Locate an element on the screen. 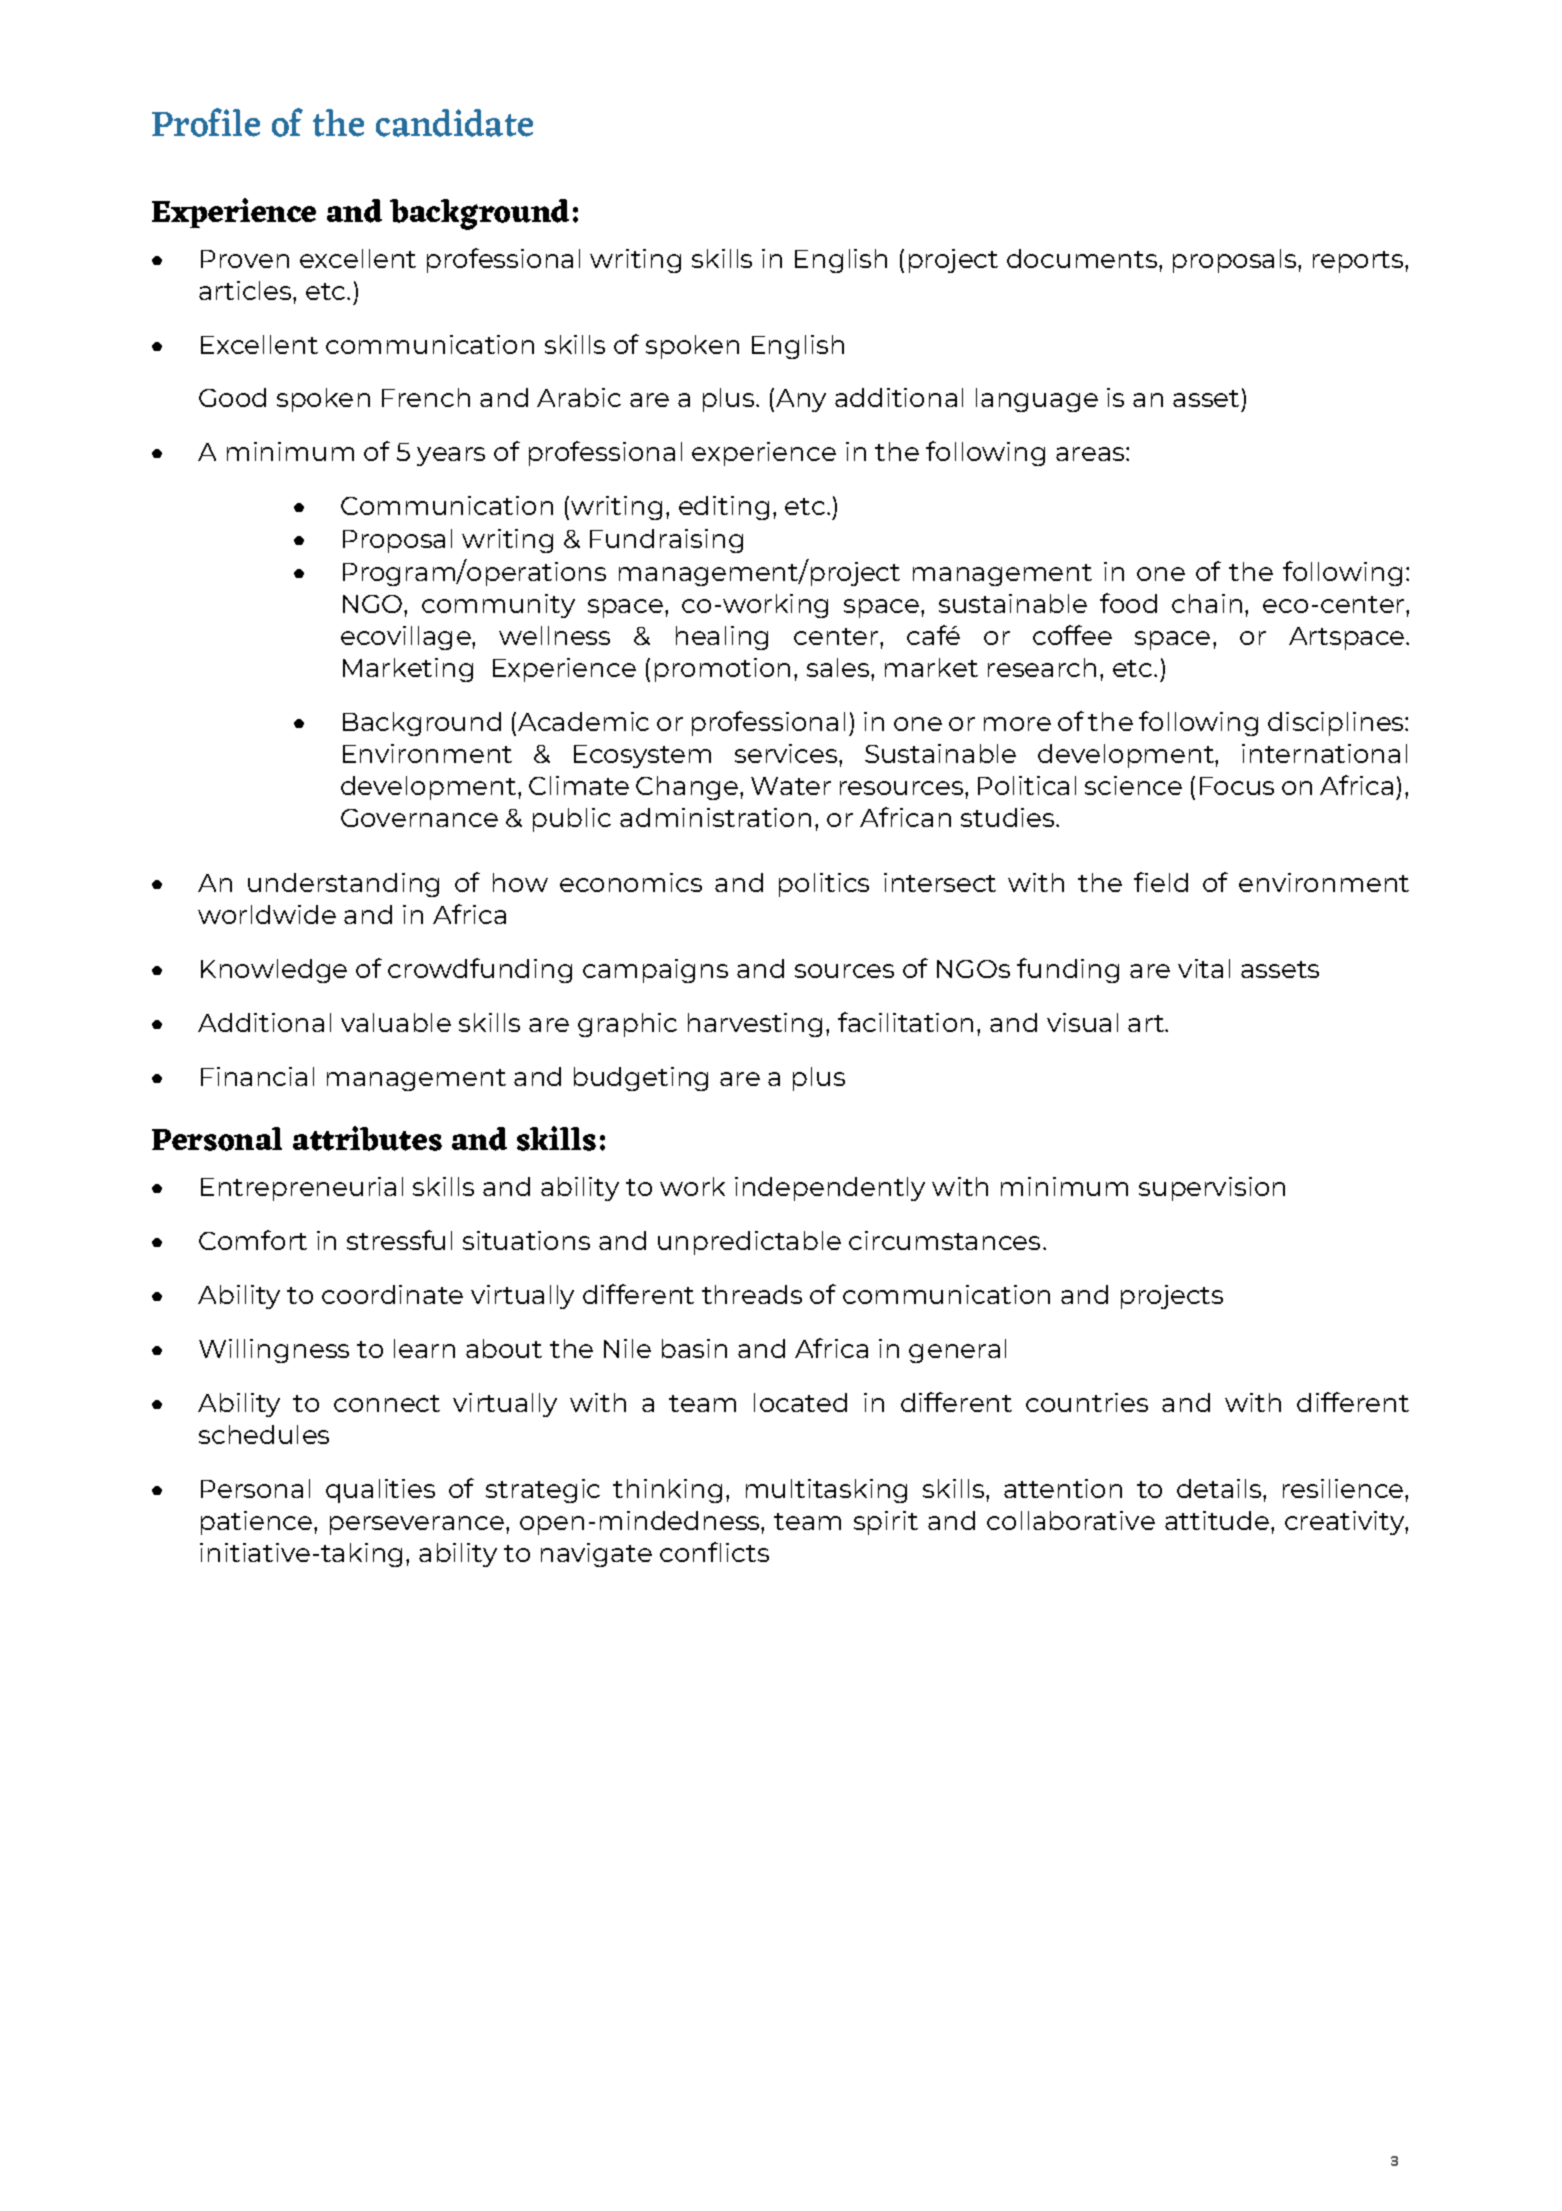 The image size is (1562, 2211). areas is located at coordinates (1091, 454).
